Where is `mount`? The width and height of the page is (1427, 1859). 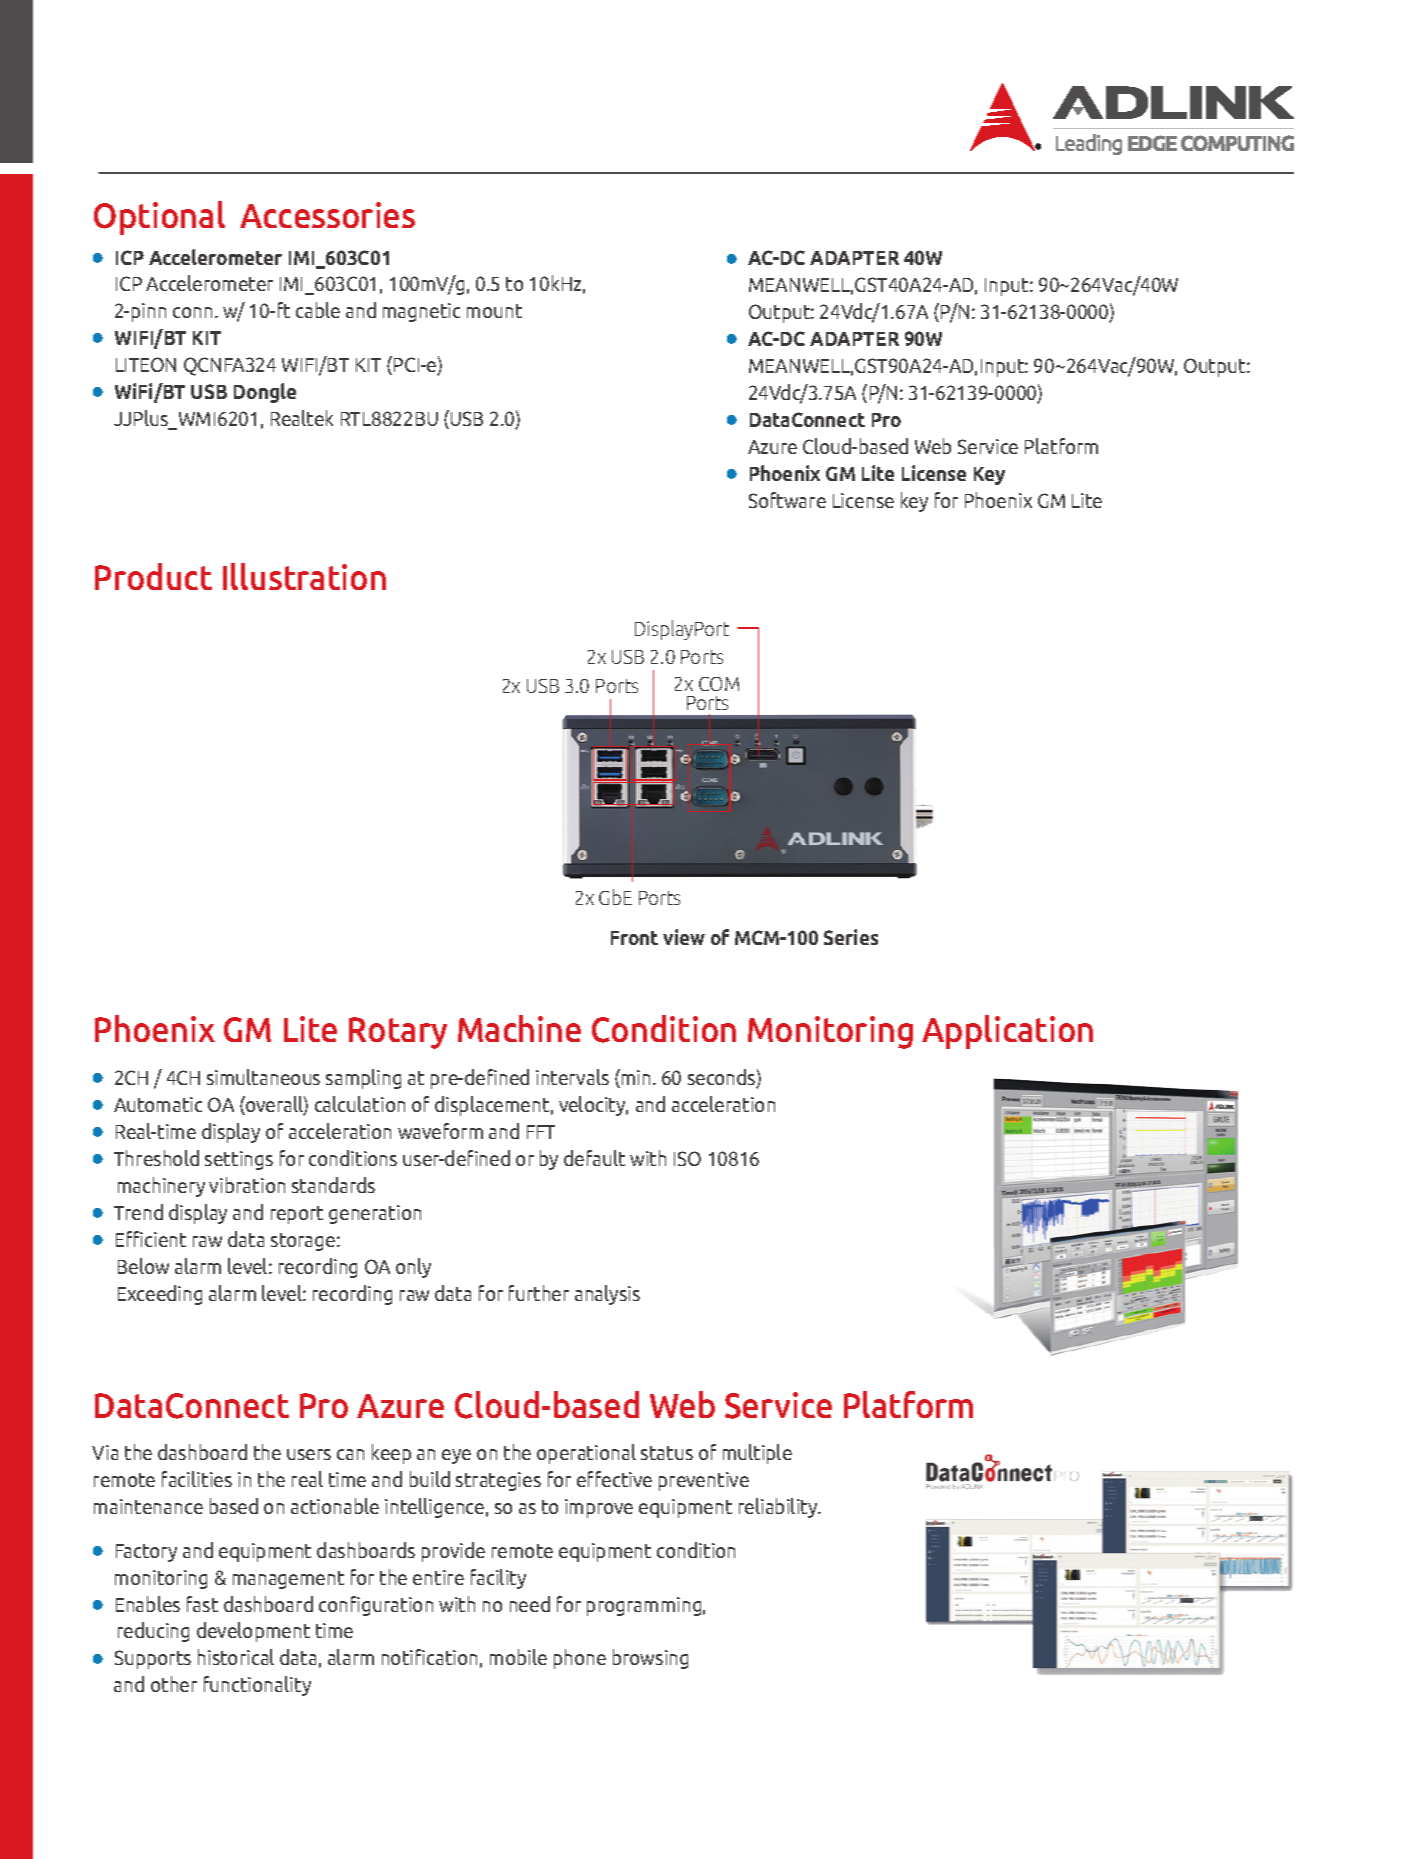
mount is located at coordinates (494, 311).
